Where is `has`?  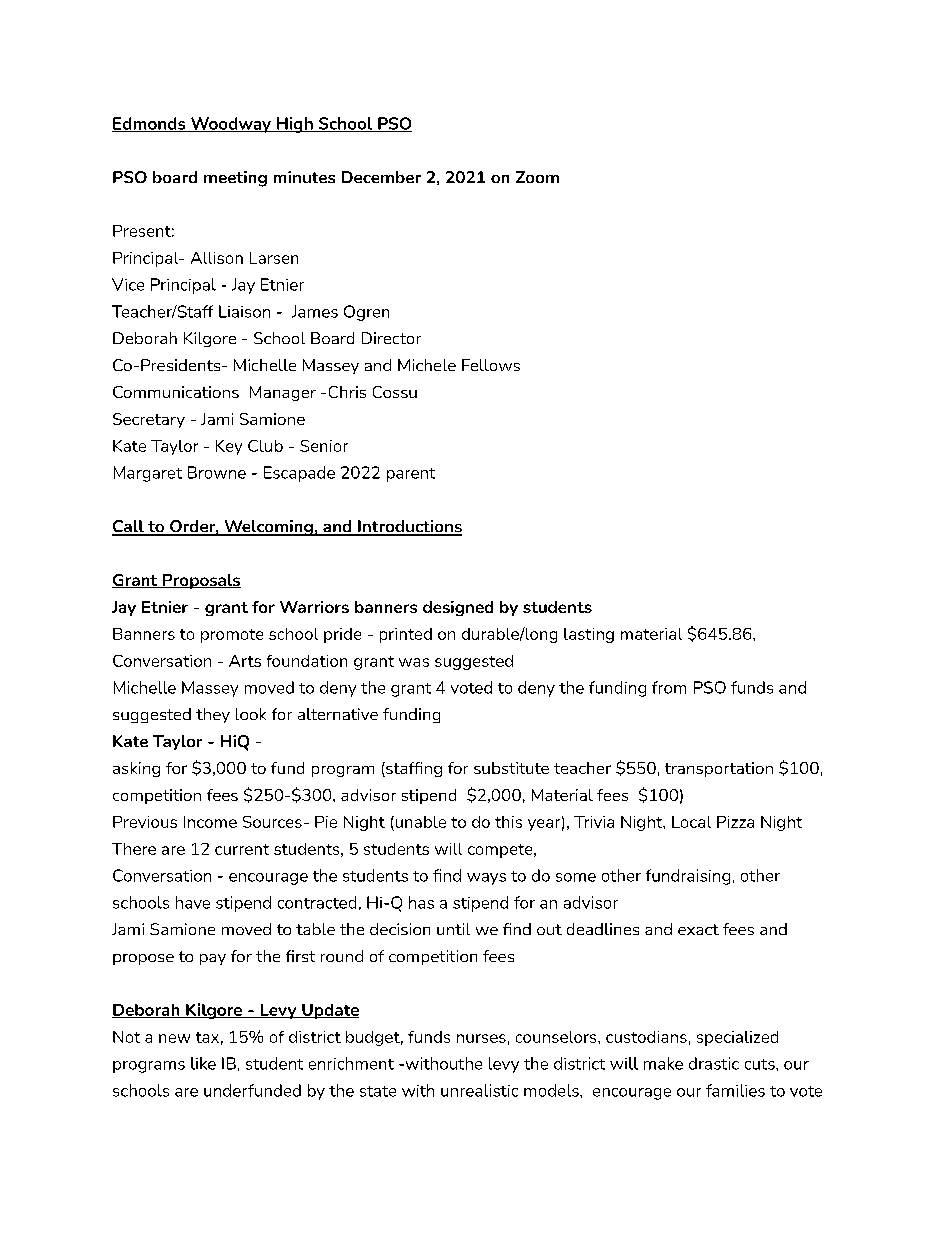
has is located at coordinates (421, 902).
